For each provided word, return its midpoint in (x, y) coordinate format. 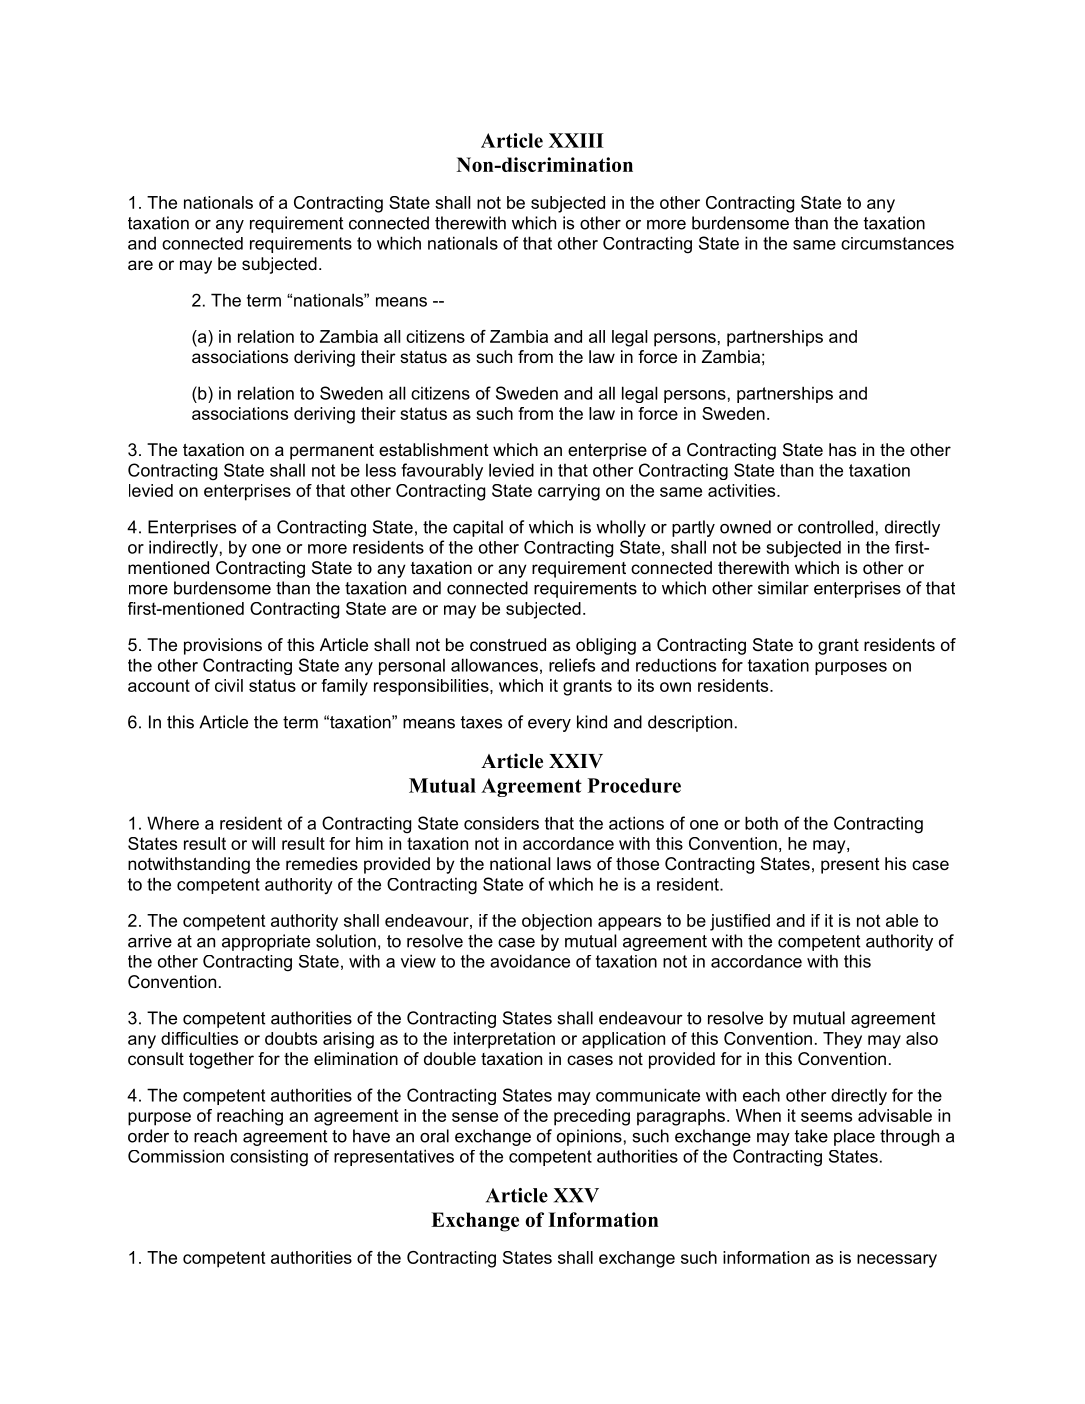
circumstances (897, 243)
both (761, 823)
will (263, 843)
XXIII (576, 140)
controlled (835, 527)
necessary (897, 1261)
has (842, 449)
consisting (269, 1158)
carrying (569, 492)
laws (574, 863)
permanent (332, 452)
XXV (576, 1195)
